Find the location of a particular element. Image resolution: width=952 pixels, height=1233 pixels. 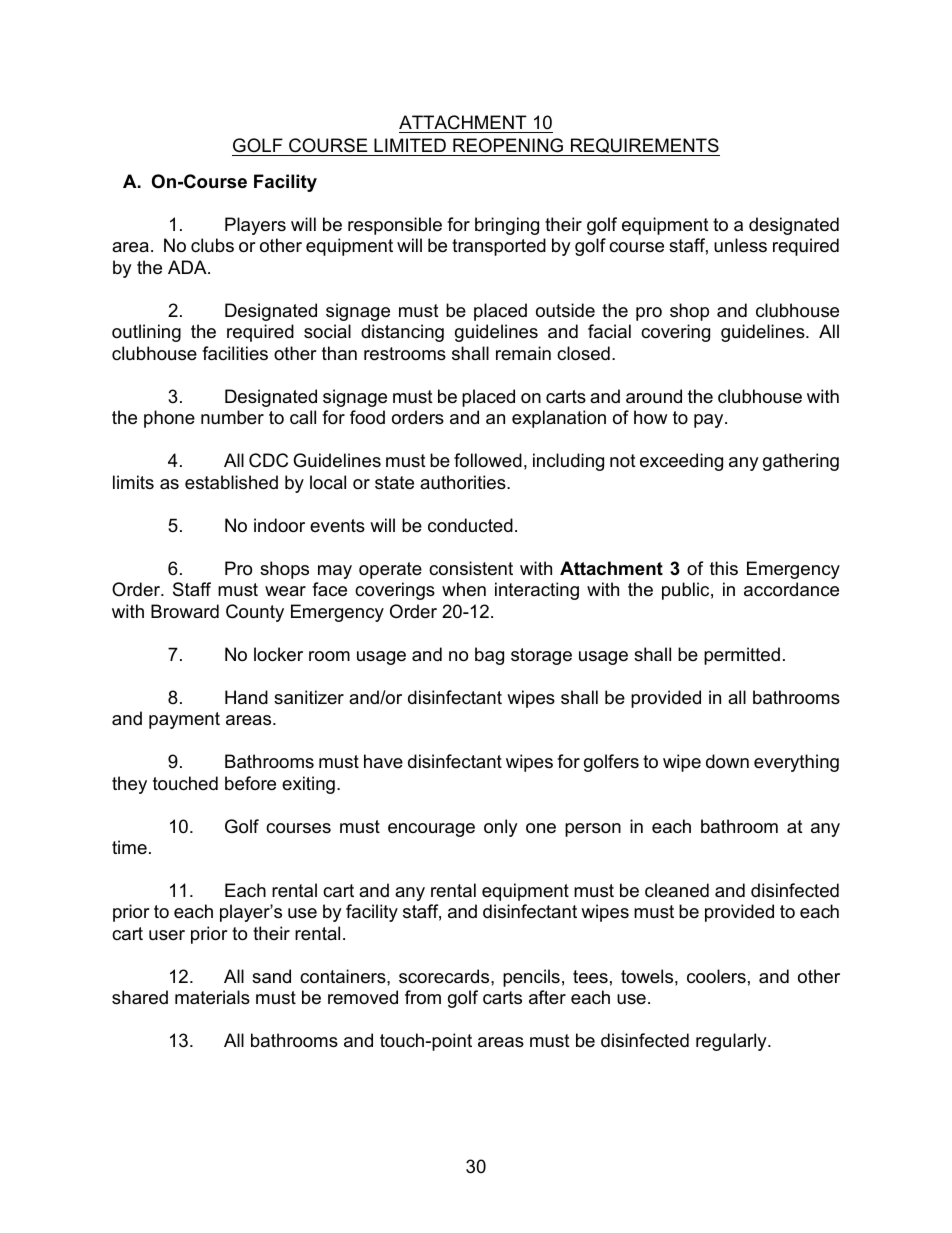

materials is located at coordinates (212, 997).
